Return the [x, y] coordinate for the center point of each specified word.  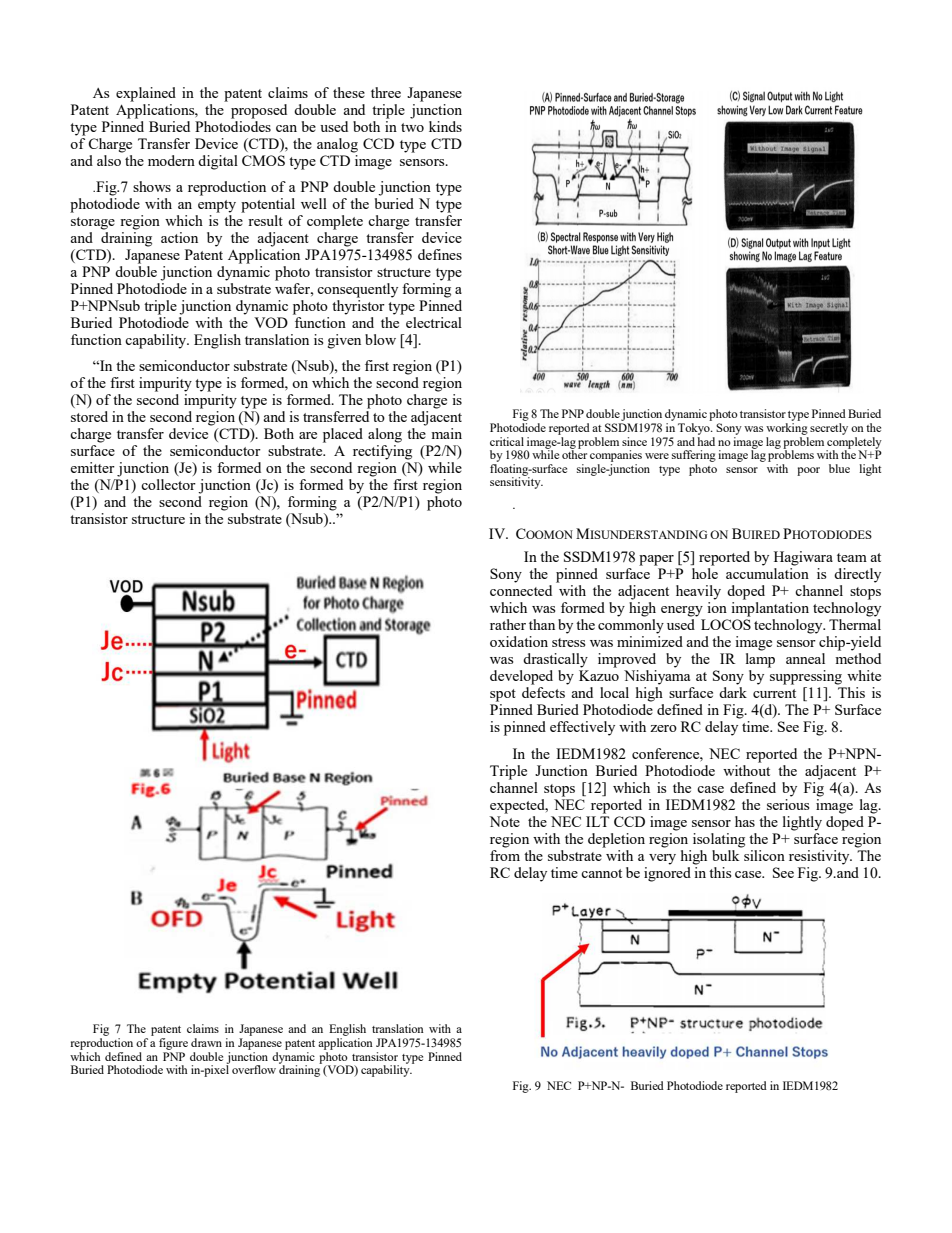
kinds [445, 126]
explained [146, 94]
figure [173, 1044]
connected [521, 590]
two [412, 127]
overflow [254, 1069]
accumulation [767, 573]
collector [168, 484]
